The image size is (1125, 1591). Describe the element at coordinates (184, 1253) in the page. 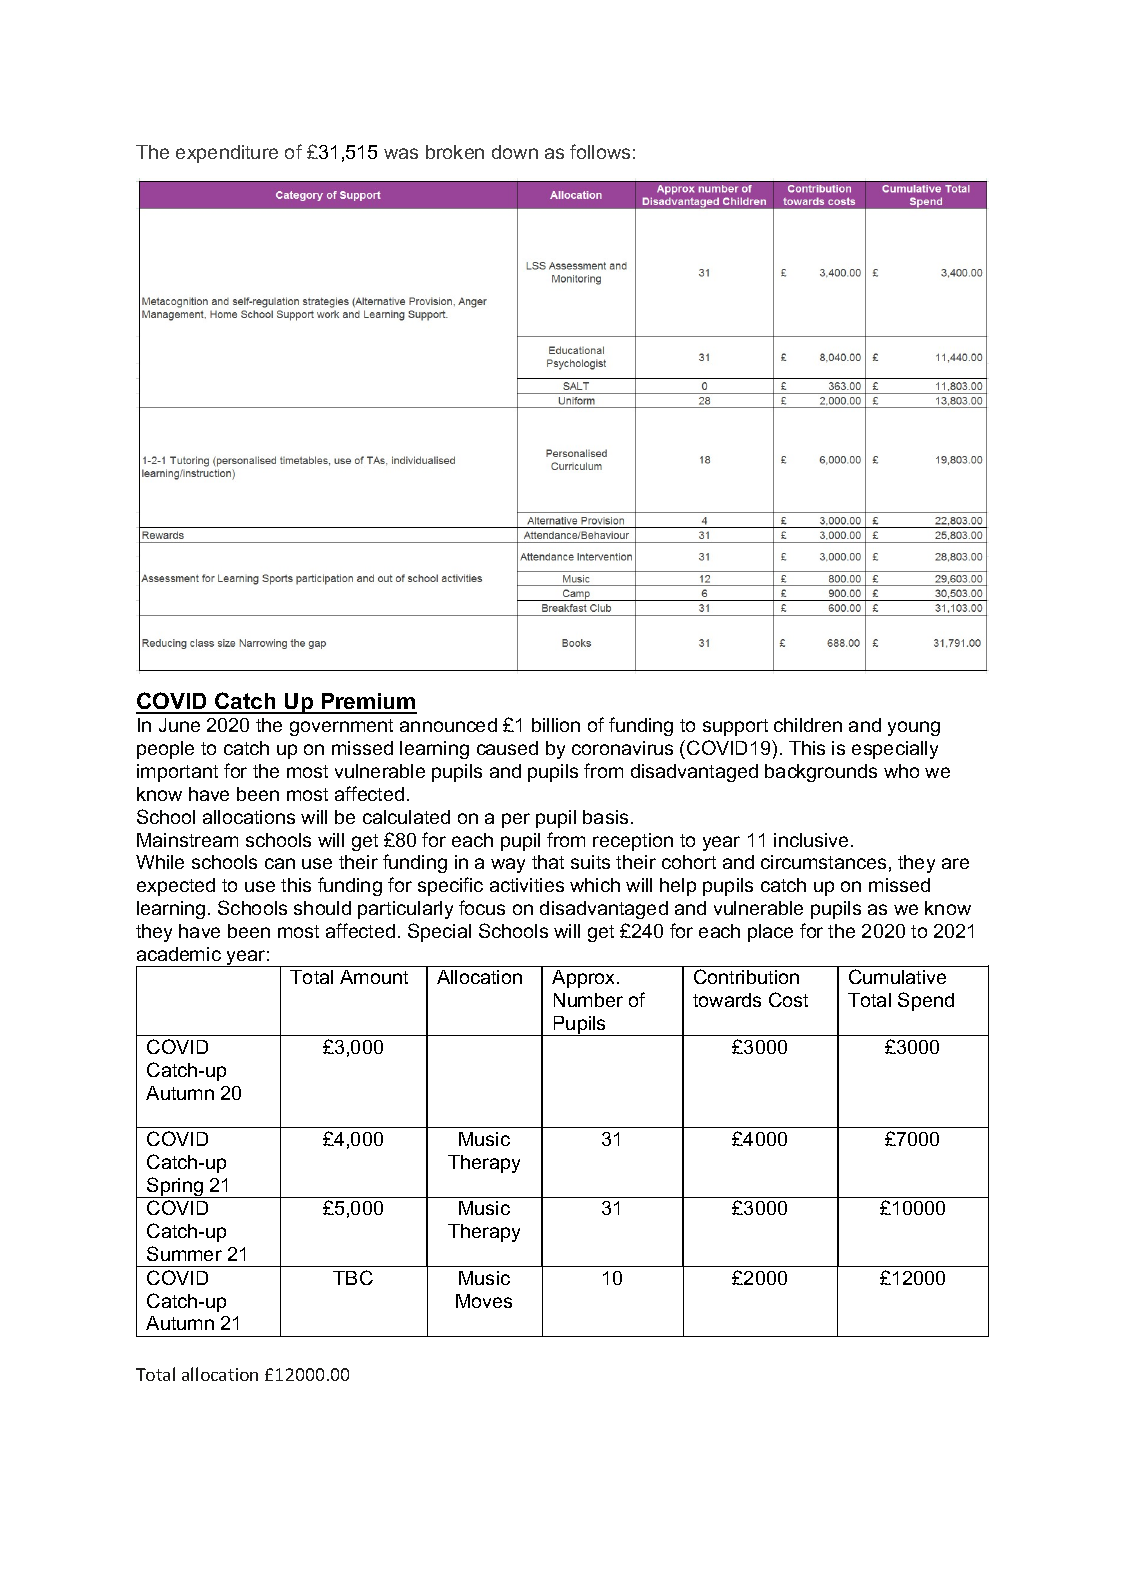

I see `Summer` at that location.
